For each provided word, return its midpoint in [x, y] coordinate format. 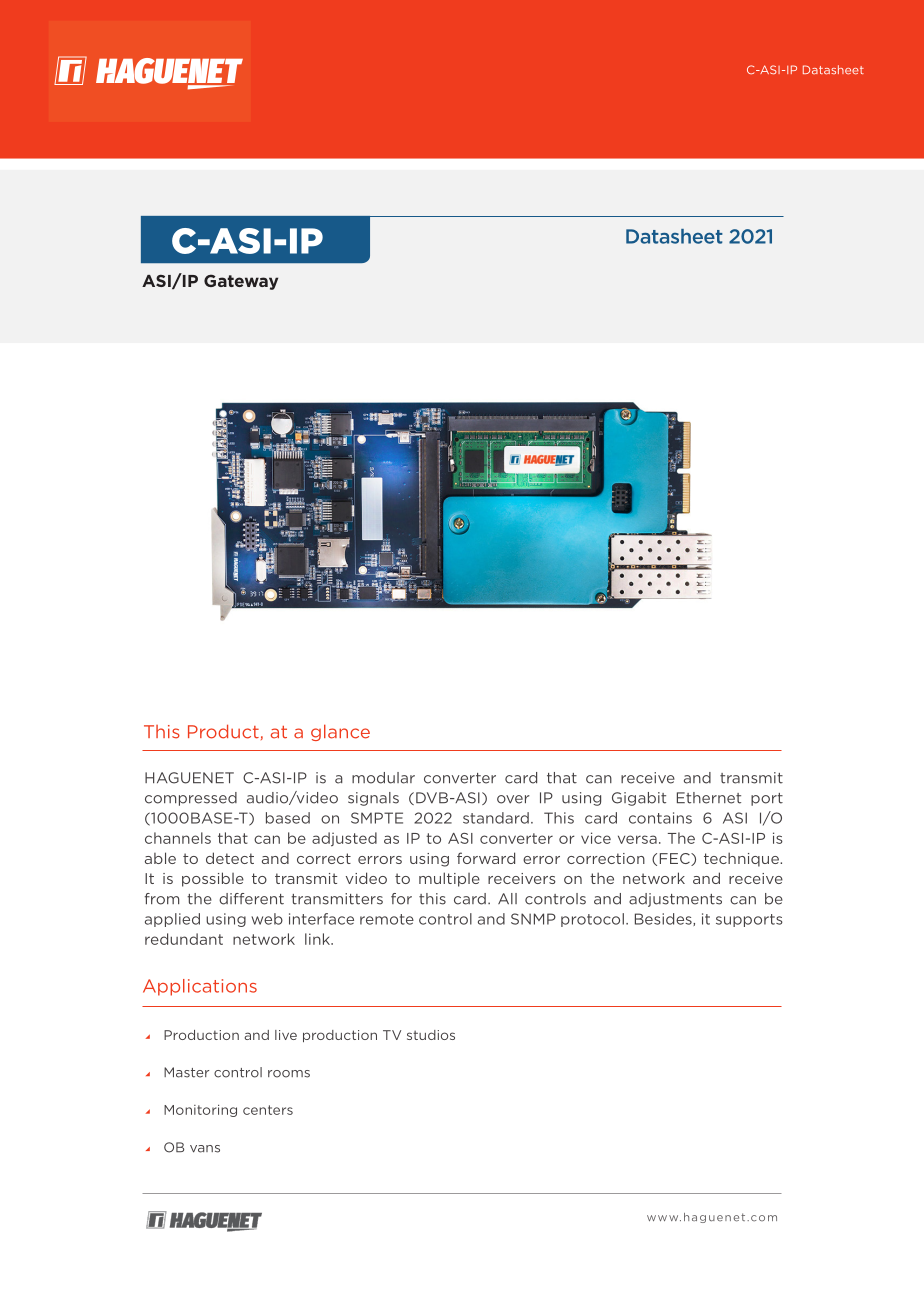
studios [431, 1035]
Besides [664, 919]
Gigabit [639, 799]
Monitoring [200, 1111]
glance [340, 732]
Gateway [241, 282]
